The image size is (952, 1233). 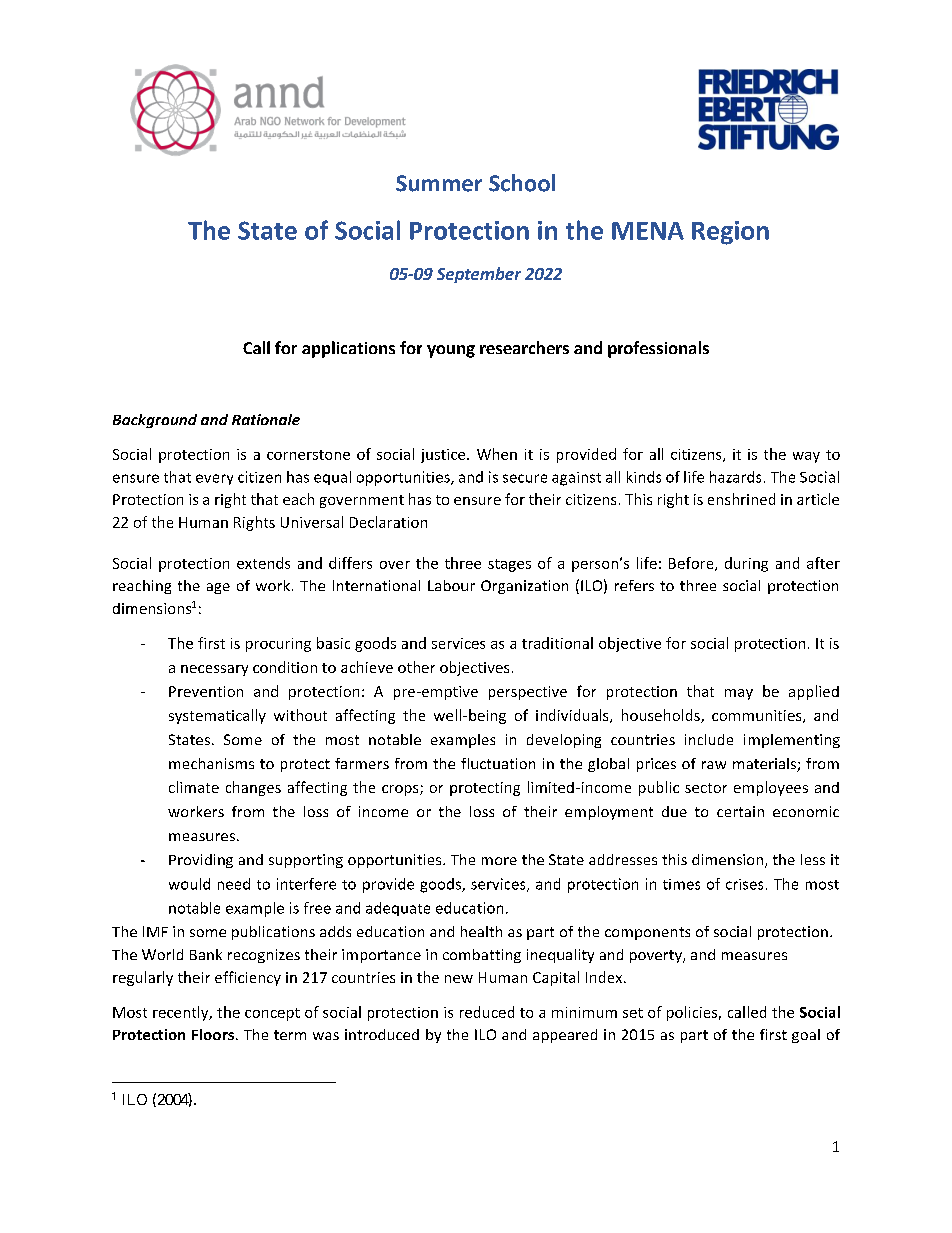 I want to click on School, so click(x=522, y=183).
